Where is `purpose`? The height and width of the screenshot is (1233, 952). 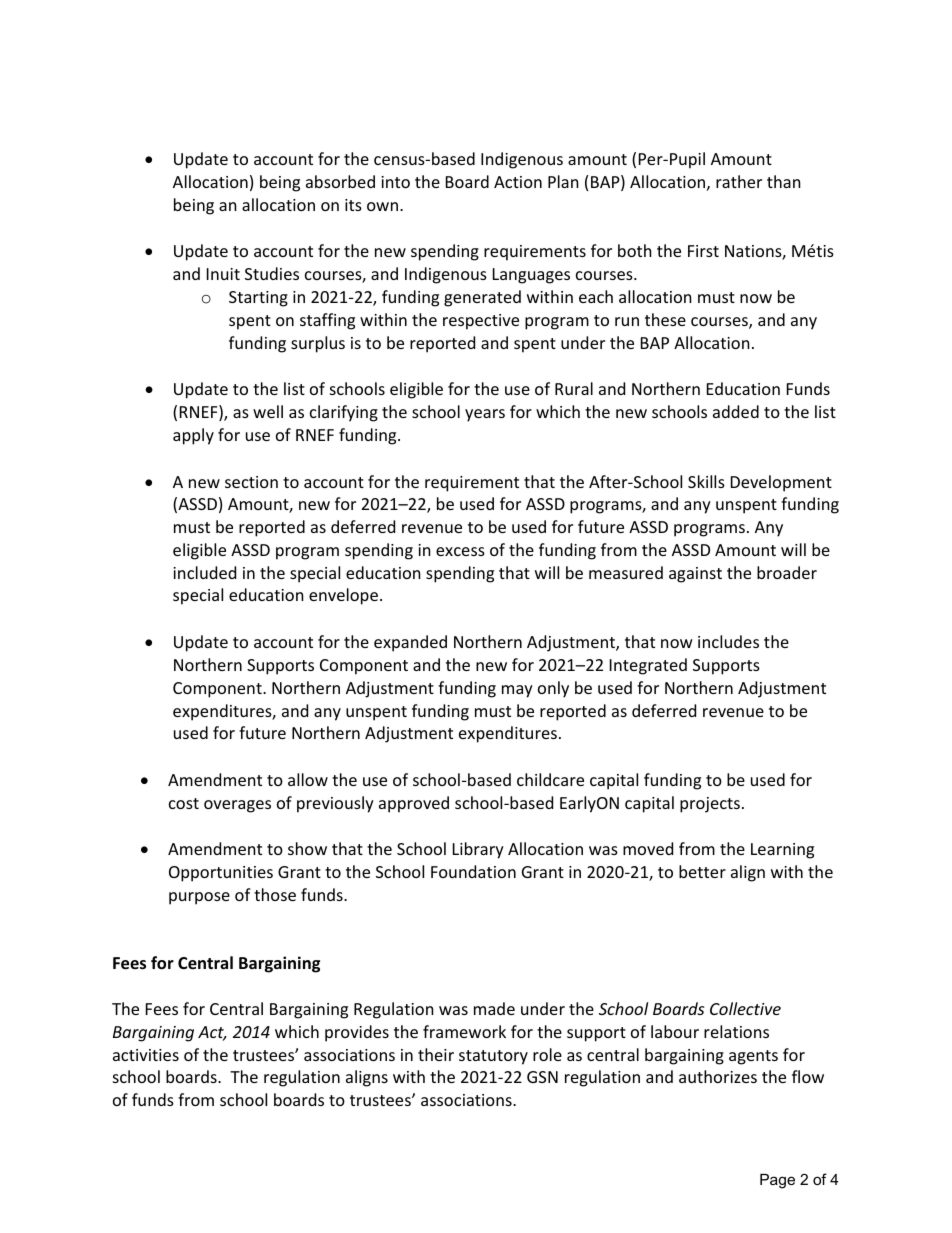 purpose is located at coordinates (199, 898).
